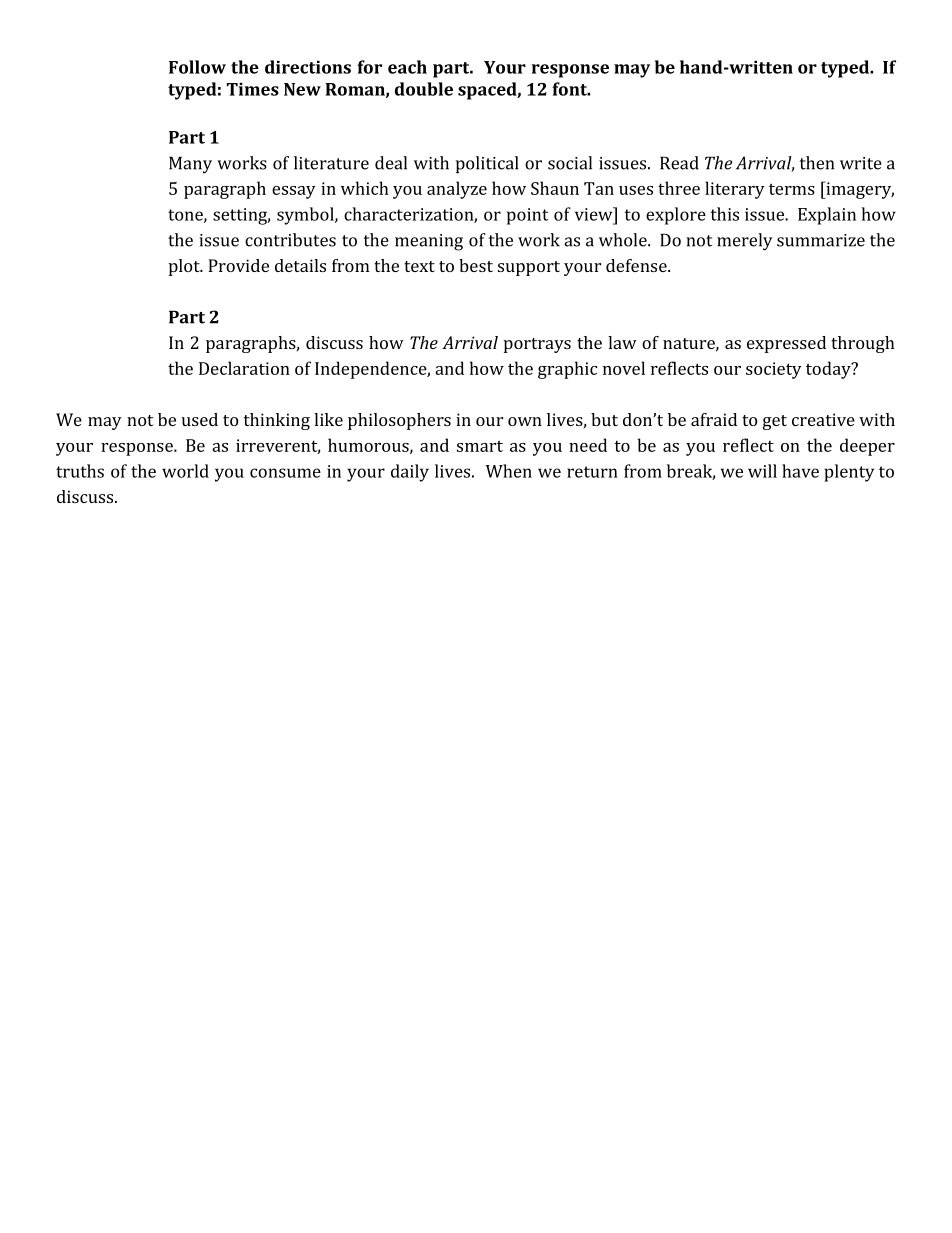 The image size is (952, 1233). I want to click on then, so click(817, 163).
